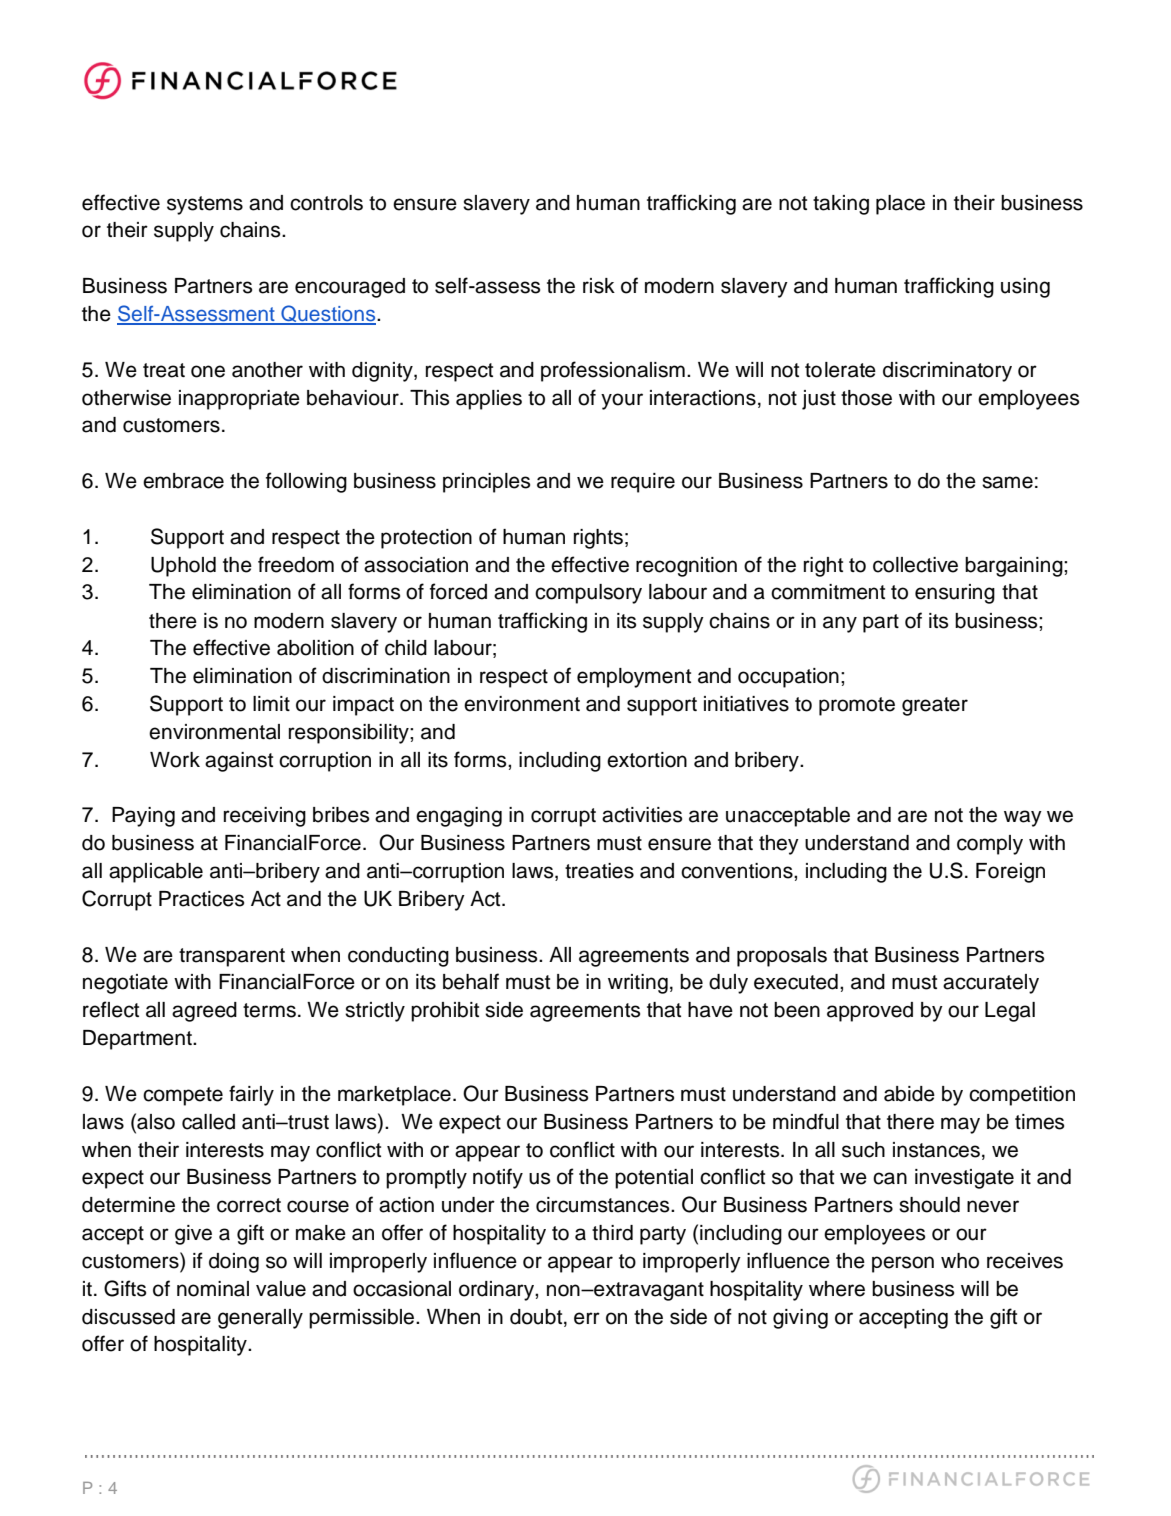  What do you see at coordinates (903, 1264) in the document?
I see `person` at bounding box center [903, 1264].
